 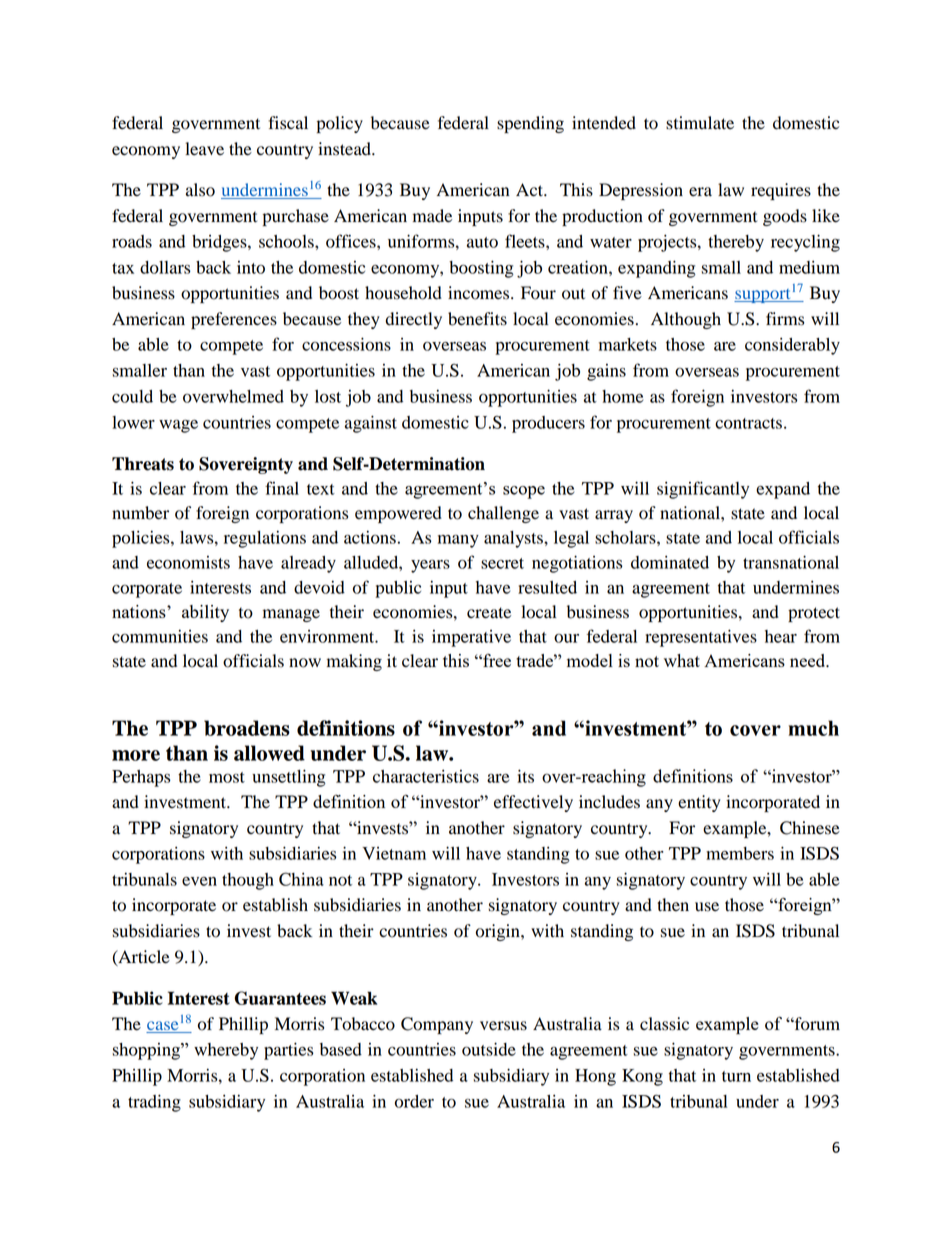 I want to click on turn, so click(x=736, y=1076).
